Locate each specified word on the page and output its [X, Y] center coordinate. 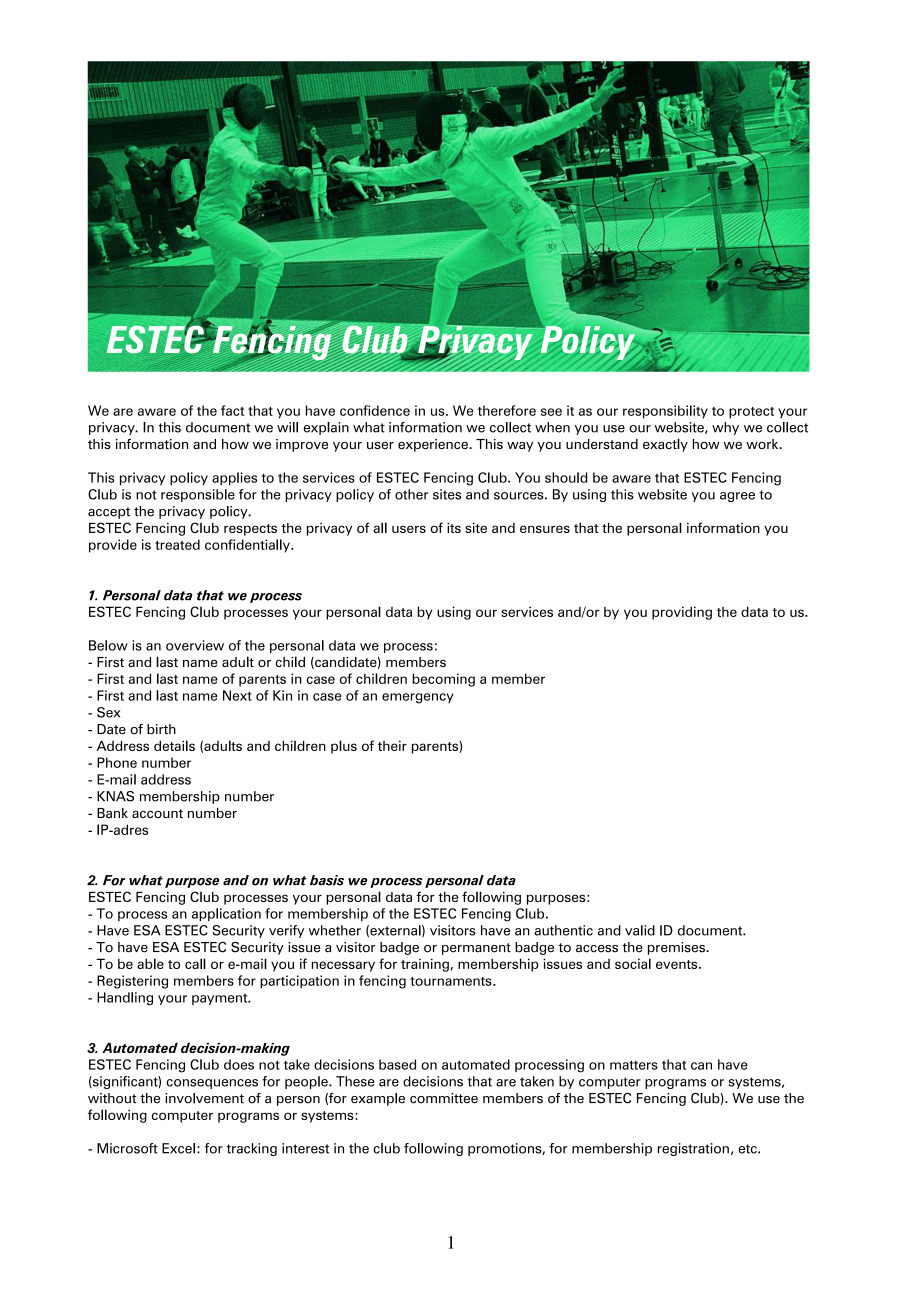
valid [640, 930]
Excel [178, 1148]
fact [232, 410]
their [392, 745]
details [174, 745]
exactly [665, 445]
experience [434, 445]
